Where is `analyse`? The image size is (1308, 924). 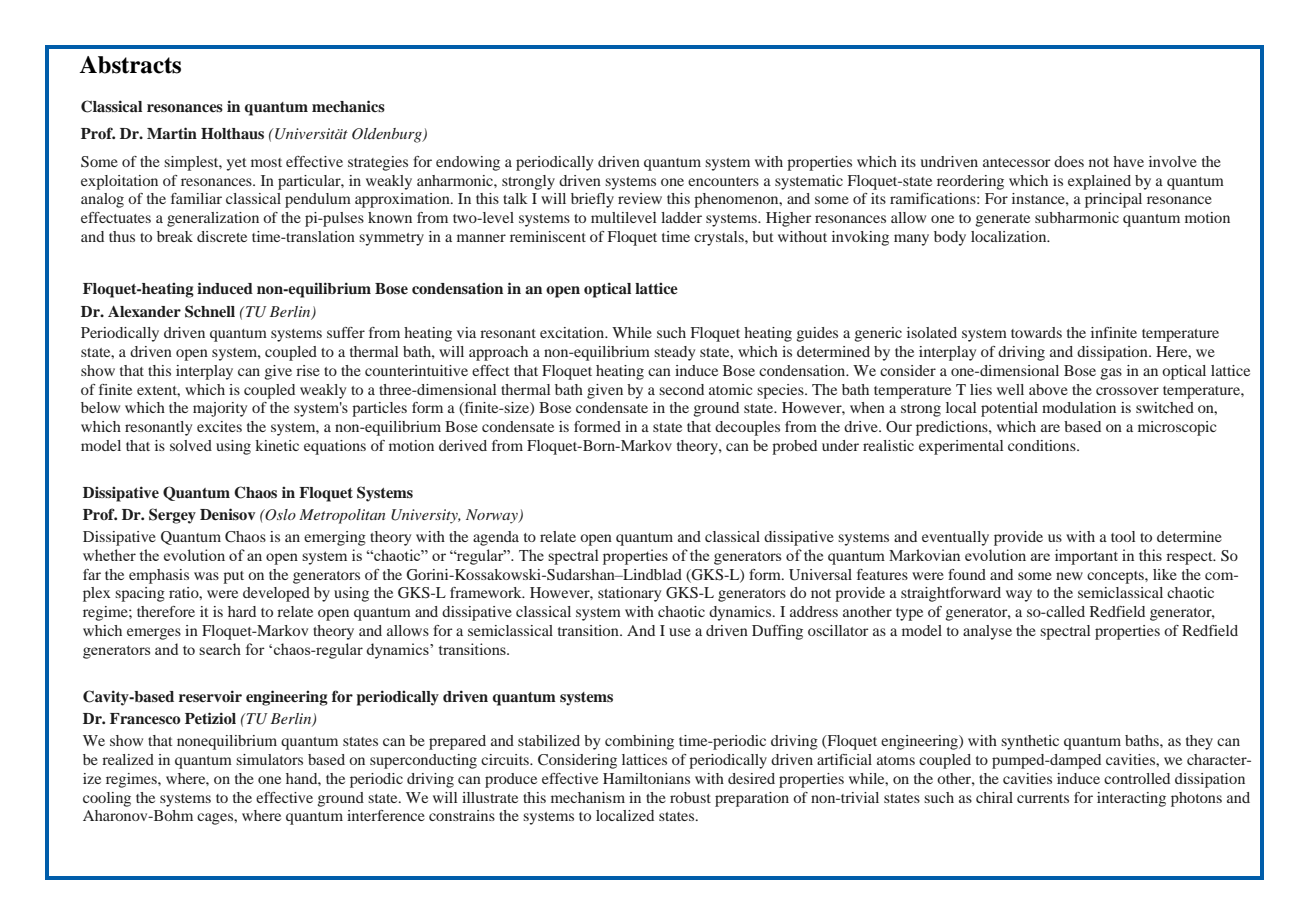 analyse is located at coordinates (987, 632).
